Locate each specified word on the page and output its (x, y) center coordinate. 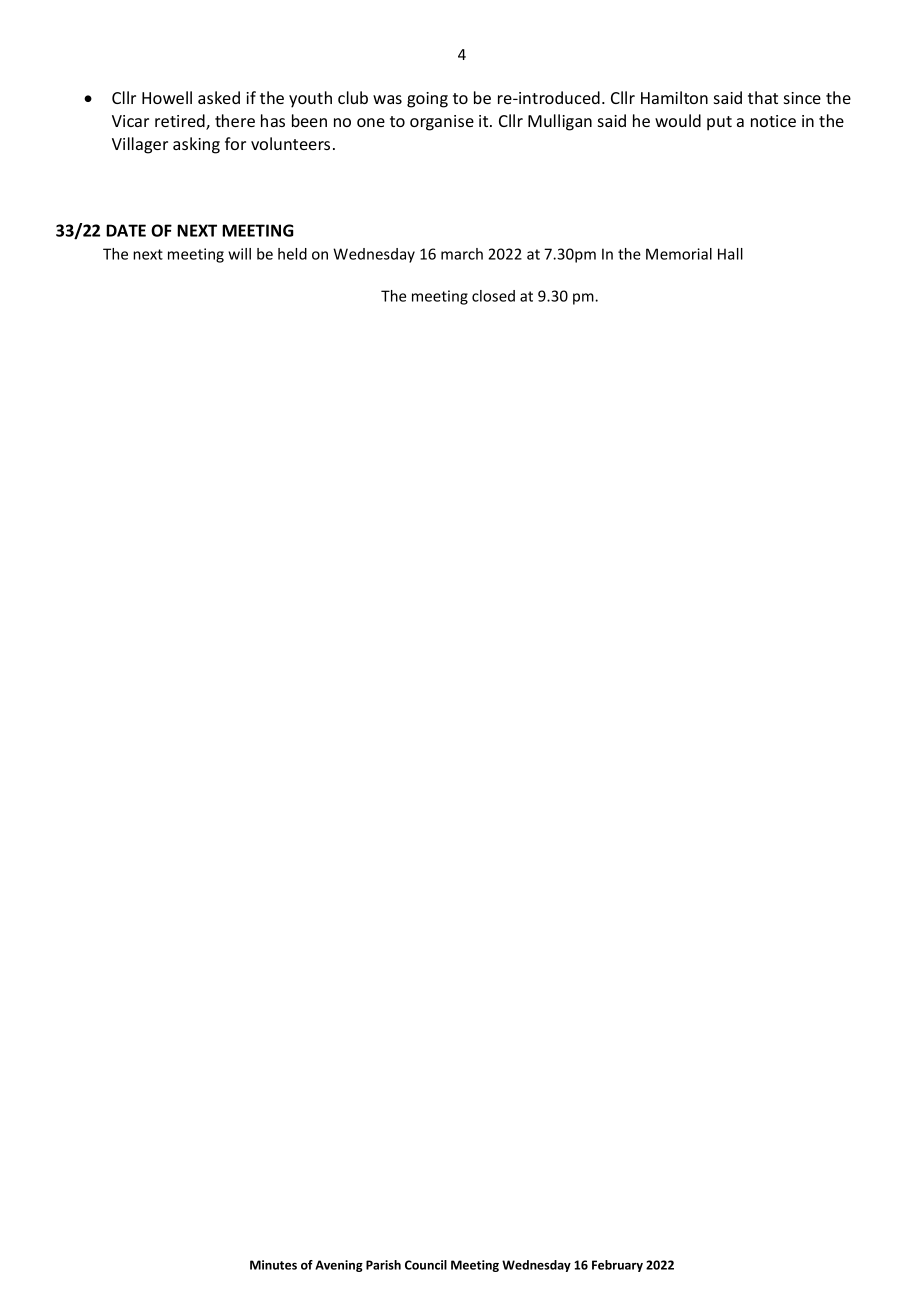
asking (196, 145)
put (719, 123)
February (617, 1266)
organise (442, 123)
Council (426, 1265)
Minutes (273, 1265)
